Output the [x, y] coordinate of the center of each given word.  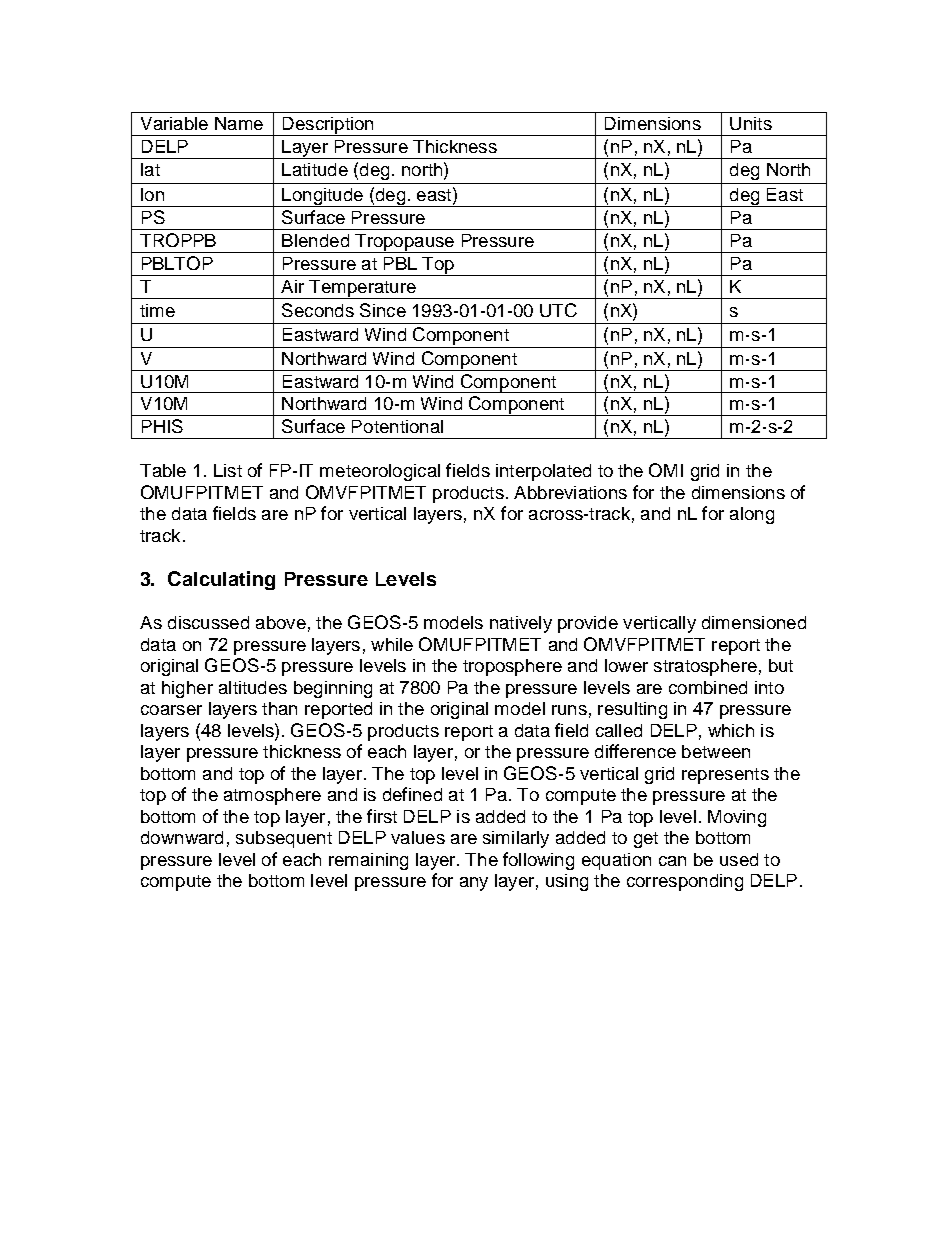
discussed [208, 622]
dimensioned [754, 622]
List [228, 470]
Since [383, 310]
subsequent [284, 839]
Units [751, 123]
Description [328, 126]
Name [239, 123]
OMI [666, 470]
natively [521, 624]
